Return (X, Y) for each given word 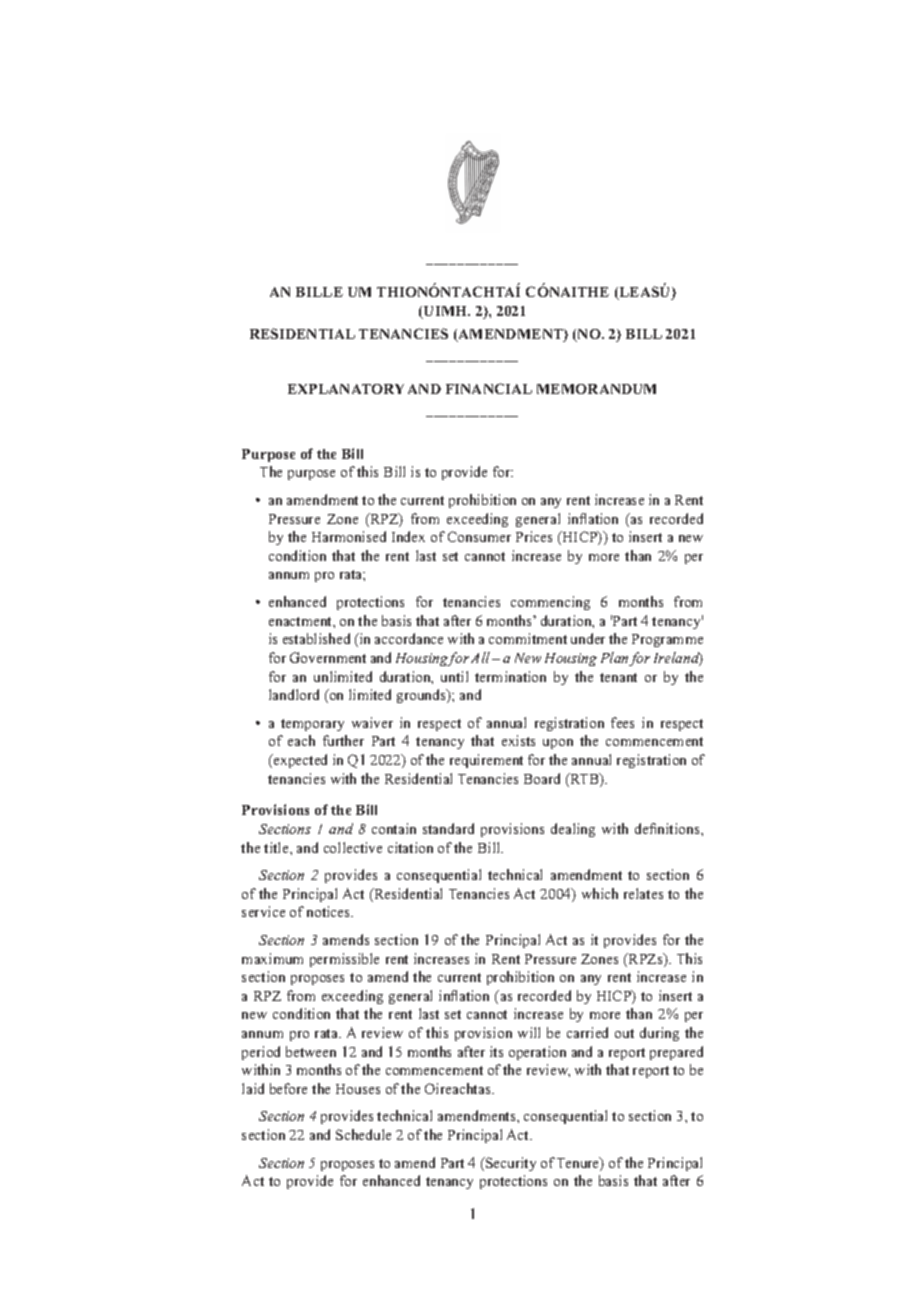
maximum (272, 958)
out (624, 1033)
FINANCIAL (489, 388)
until (454, 676)
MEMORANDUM (596, 389)
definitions (668, 828)
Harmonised (349, 536)
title (277, 847)
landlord (294, 694)
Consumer (479, 536)
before (288, 1088)
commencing (550, 603)
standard (448, 828)
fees (622, 722)
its (496, 1051)
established (316, 638)
